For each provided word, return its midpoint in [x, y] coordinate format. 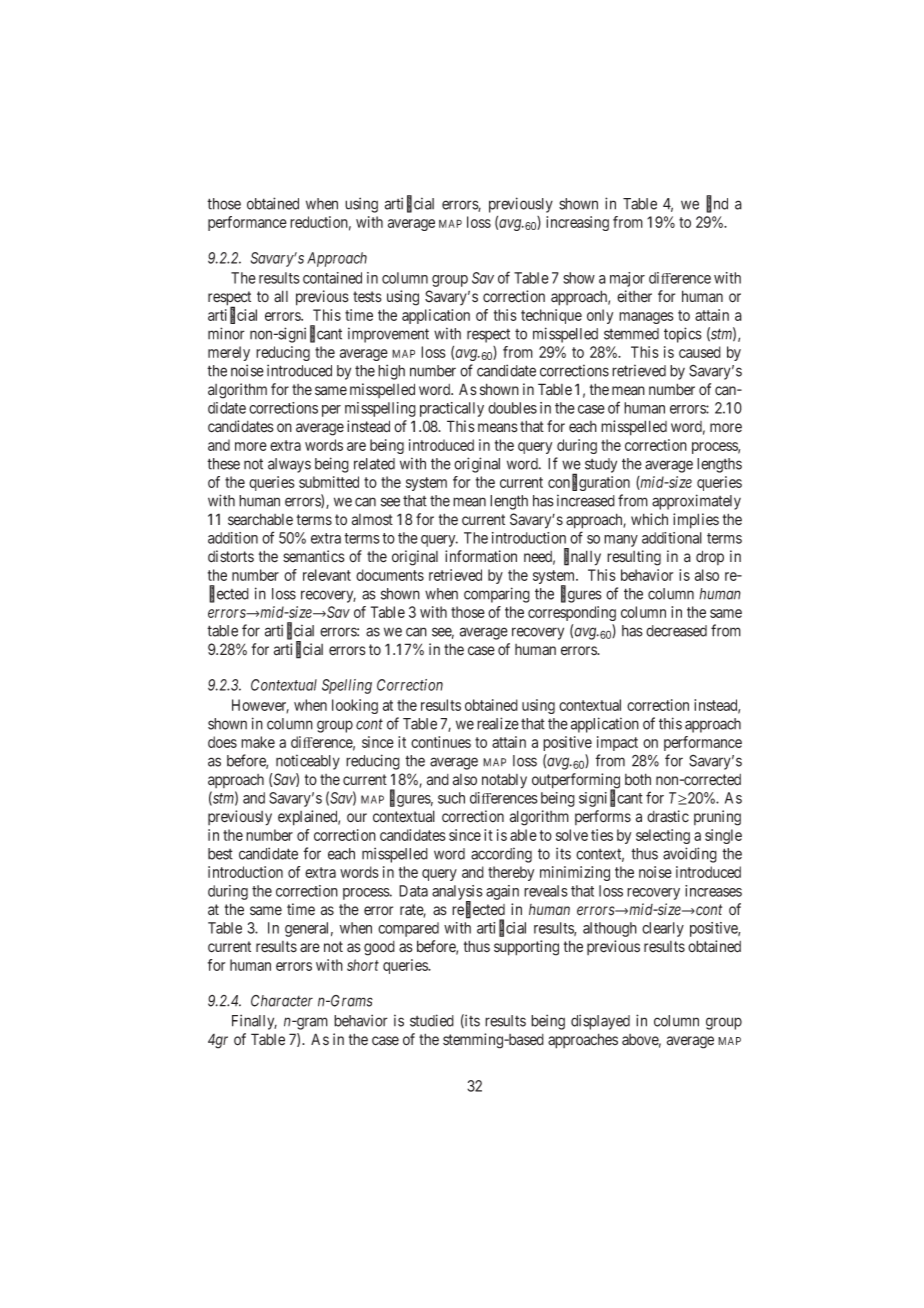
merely [229, 353]
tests [367, 297]
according [501, 855]
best [220, 854]
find [717, 204]
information [481, 556]
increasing [577, 223]
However [260, 706]
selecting [663, 836]
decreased [676, 631]
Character [282, 1001]
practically [452, 409]
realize [498, 723]
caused [700, 352]
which [649, 519]
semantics [314, 556]
